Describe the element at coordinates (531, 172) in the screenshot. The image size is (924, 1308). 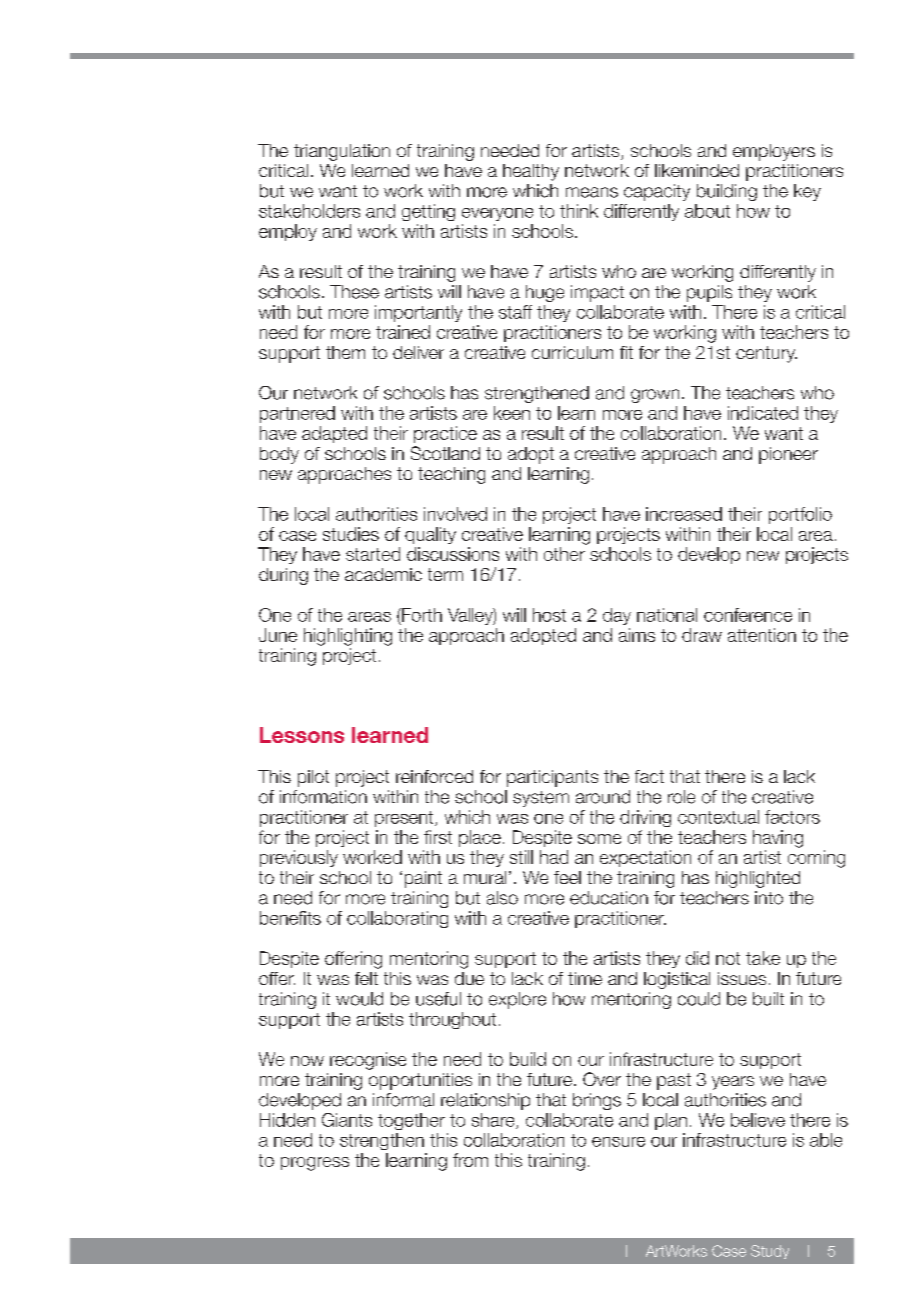
I see `healthy` at that location.
